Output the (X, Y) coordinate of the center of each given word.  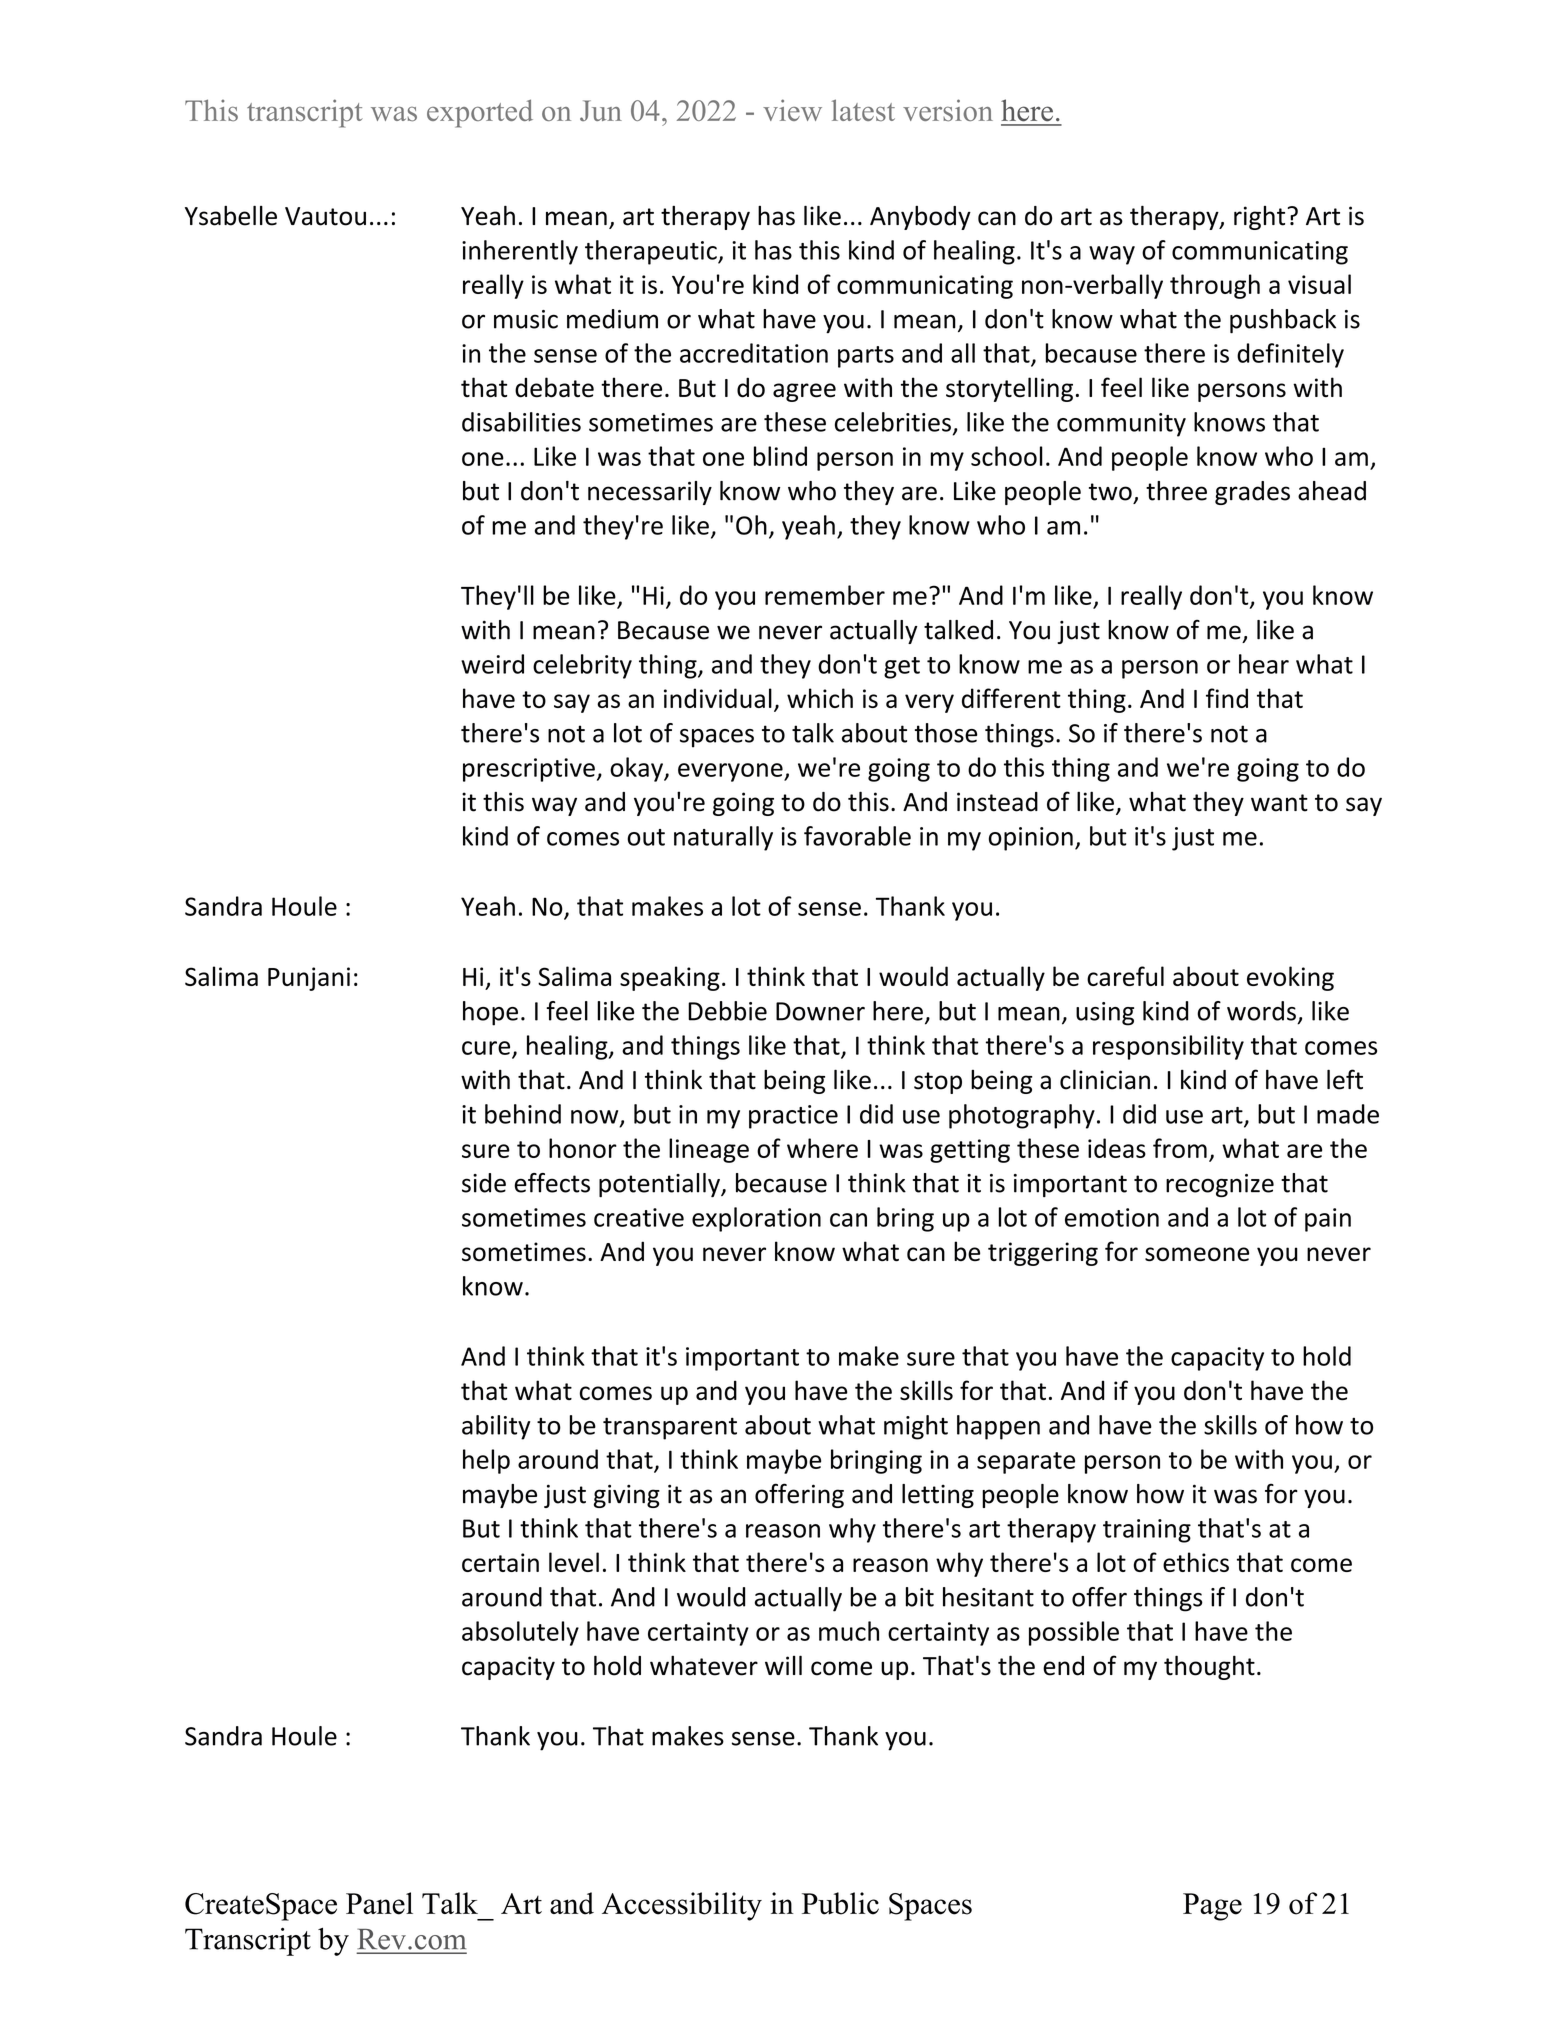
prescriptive (529, 770)
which (820, 698)
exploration (756, 1219)
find (1227, 698)
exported (480, 113)
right (1259, 218)
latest (863, 110)
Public (840, 1903)
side (484, 1183)
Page (1212, 1907)
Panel (379, 1903)
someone (1197, 1254)
